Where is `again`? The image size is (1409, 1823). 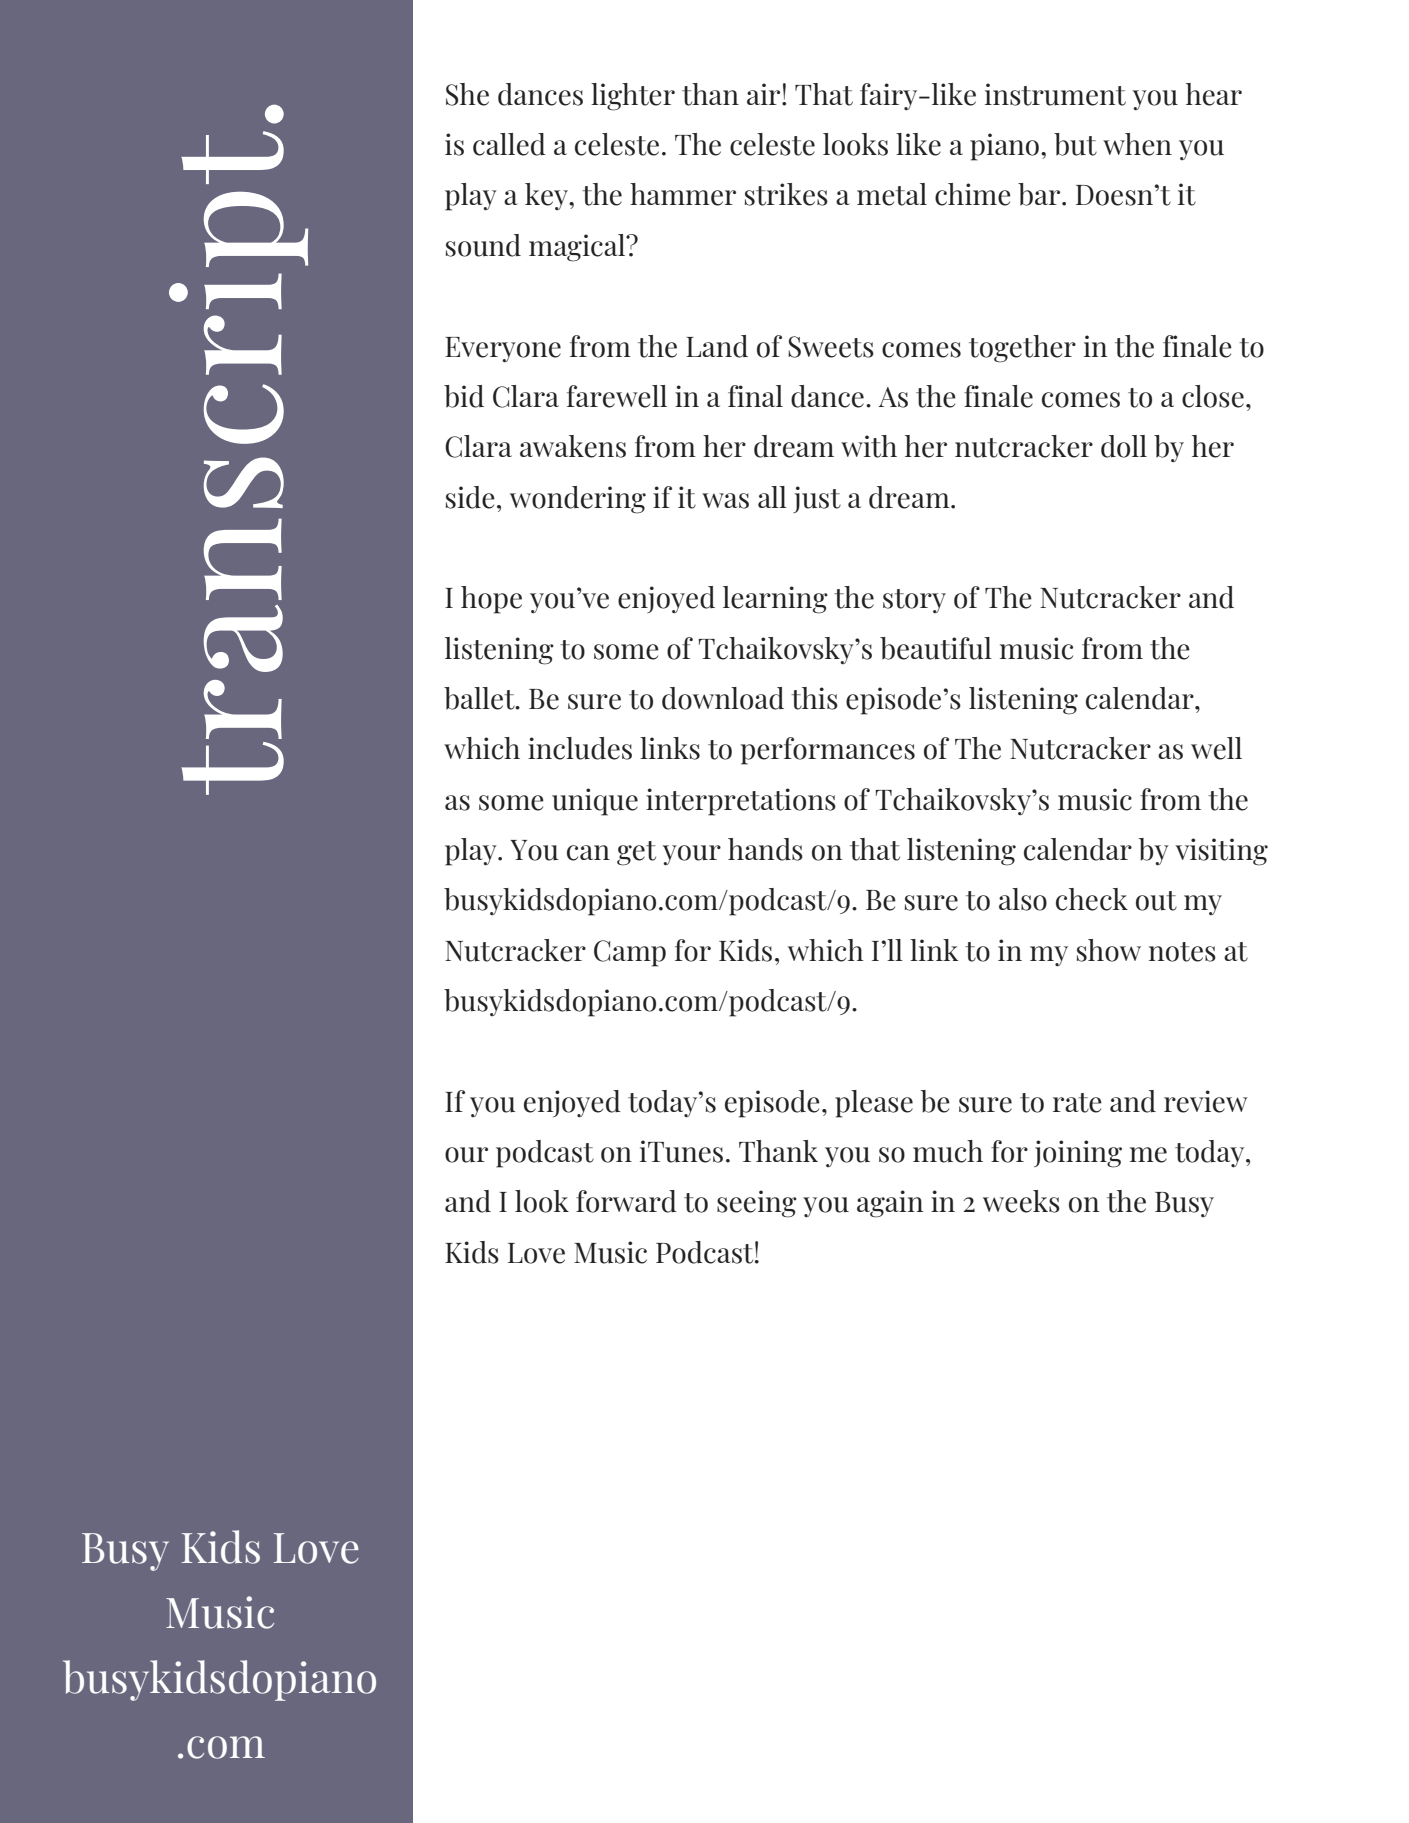
again is located at coordinates (890, 1204).
